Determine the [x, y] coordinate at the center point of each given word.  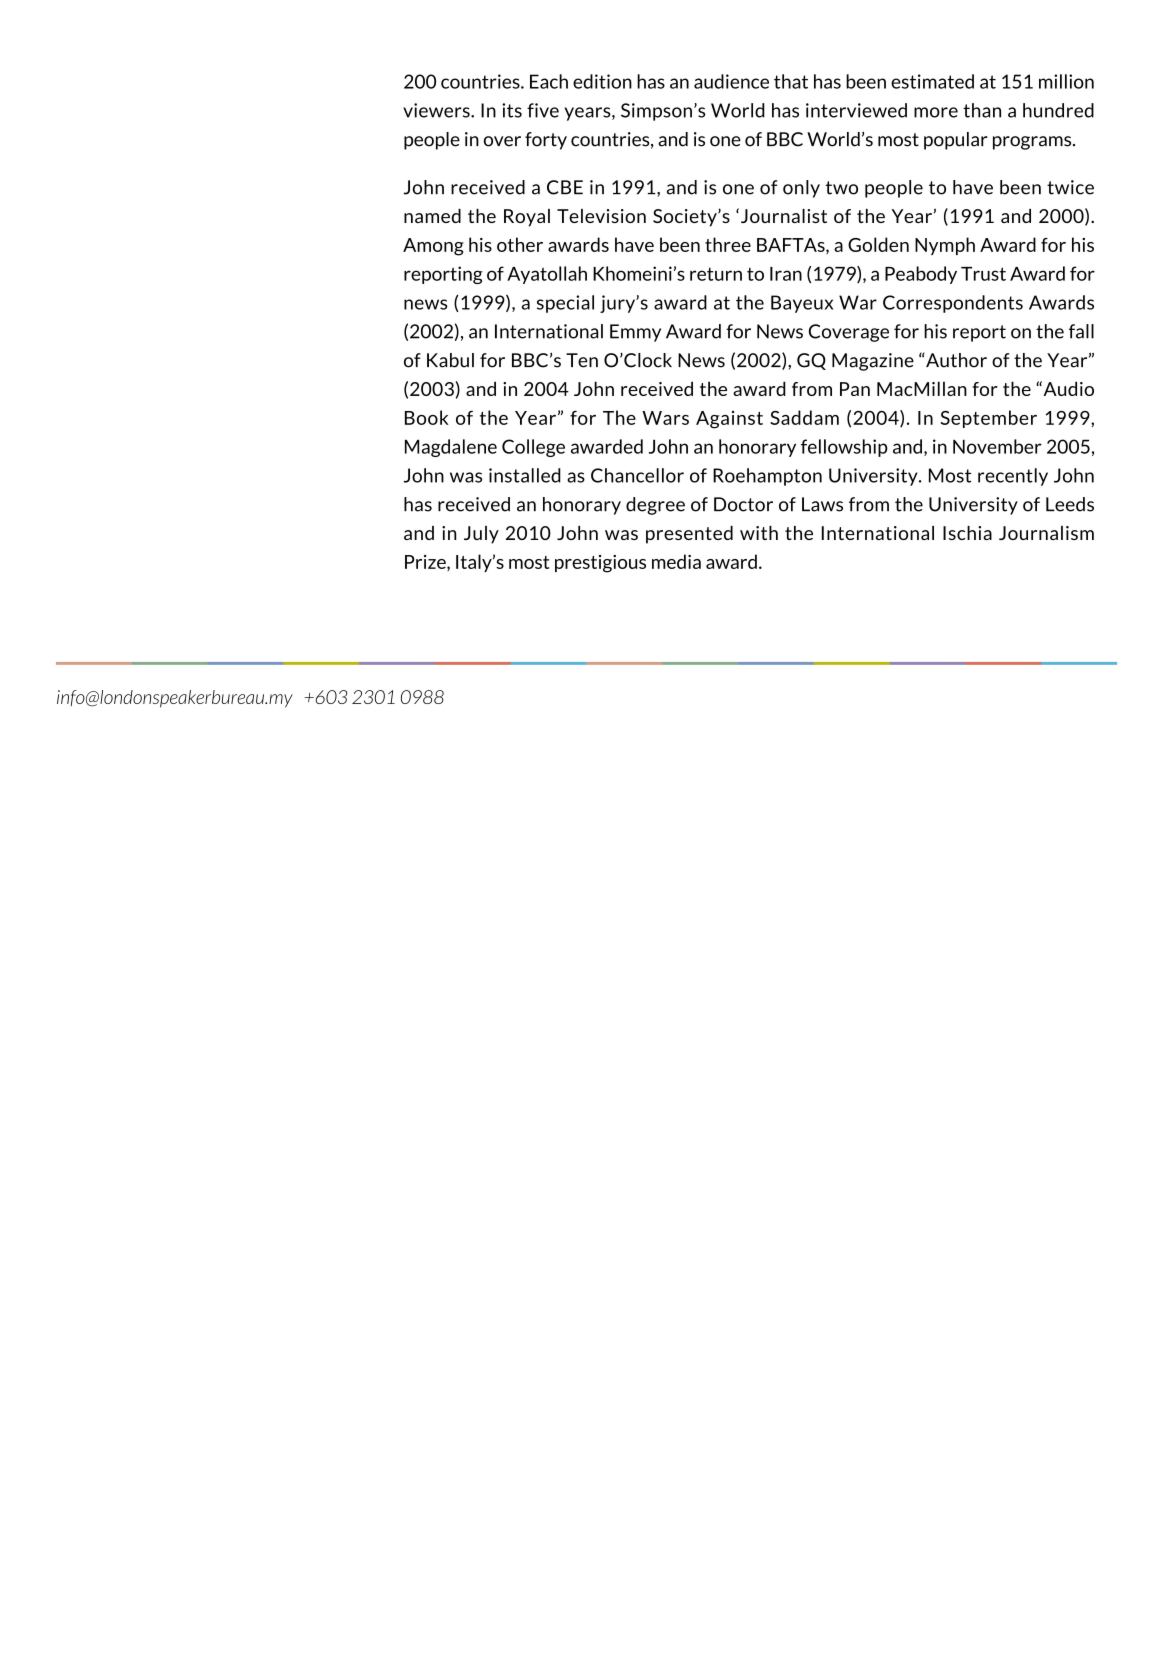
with [759, 533]
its [512, 110]
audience [731, 81]
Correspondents [953, 304]
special [565, 304]
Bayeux [802, 304]
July [481, 535]
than [982, 110]
